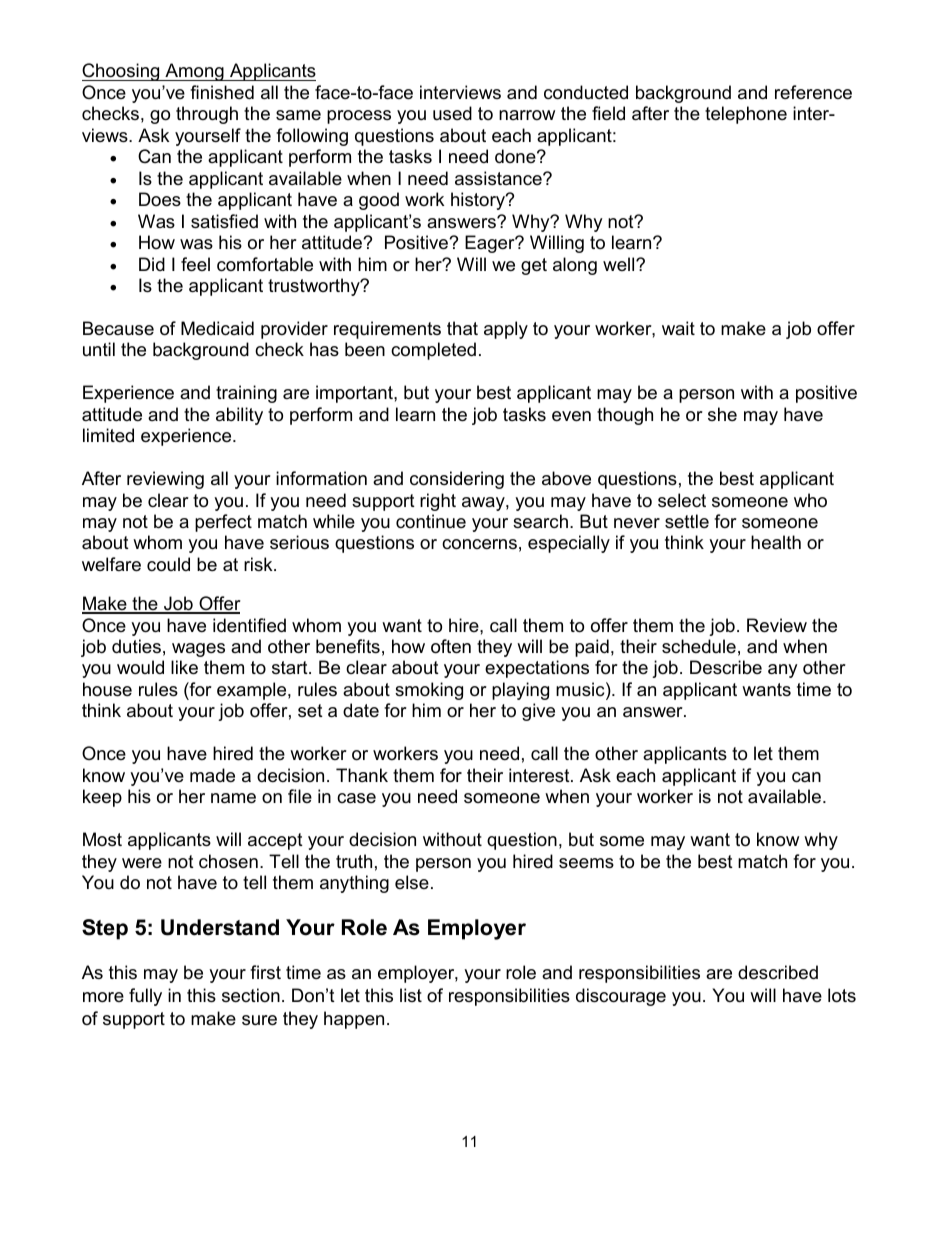 Image resolution: width=952 pixels, height=1233 pixels. Describe the element at coordinates (411, 995) in the page. I see `list` at that location.
